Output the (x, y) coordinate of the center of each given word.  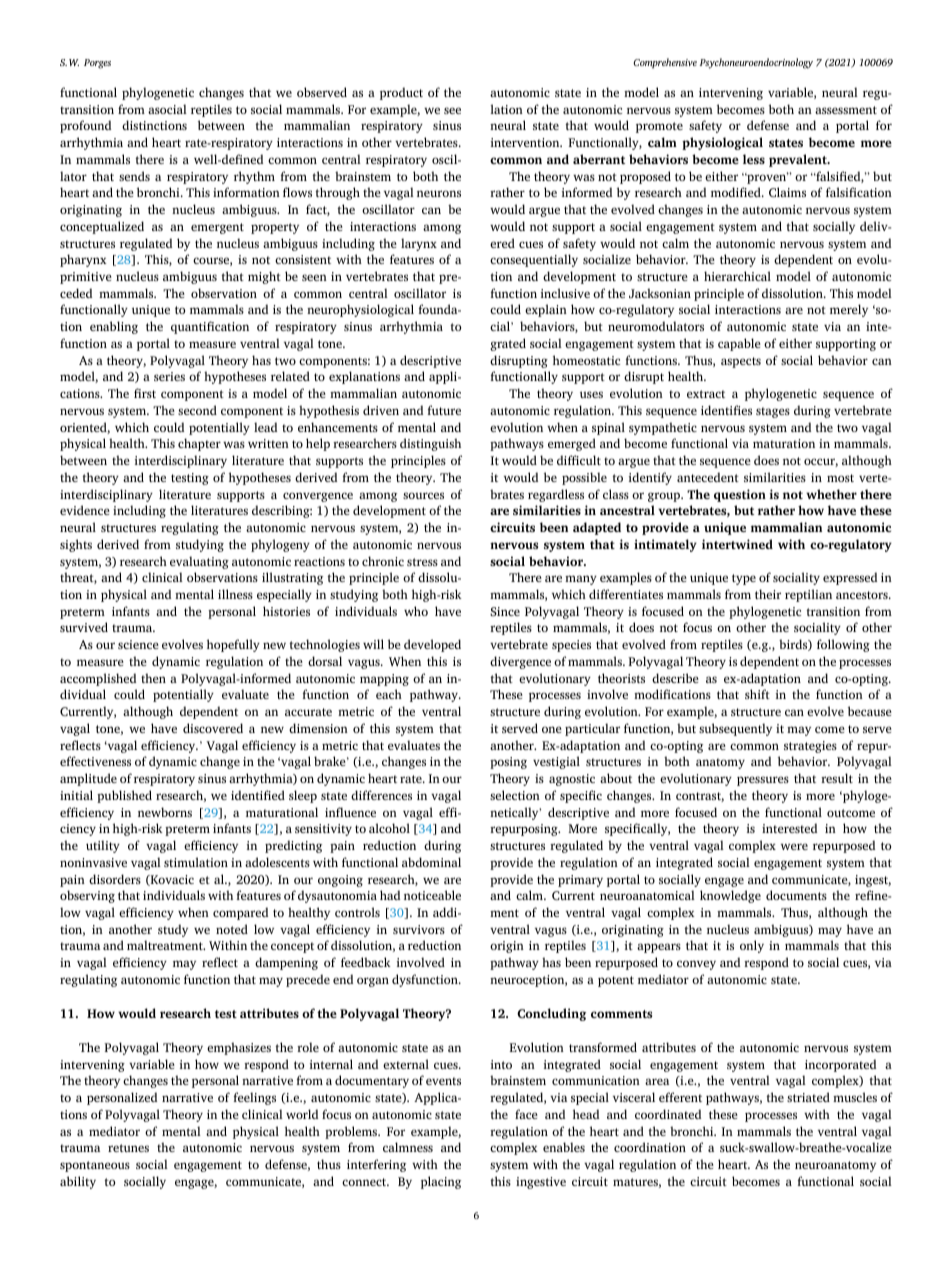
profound (85, 126)
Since (505, 611)
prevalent (799, 160)
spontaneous (95, 1166)
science (138, 644)
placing (441, 1182)
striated (808, 1097)
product (401, 93)
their (768, 594)
